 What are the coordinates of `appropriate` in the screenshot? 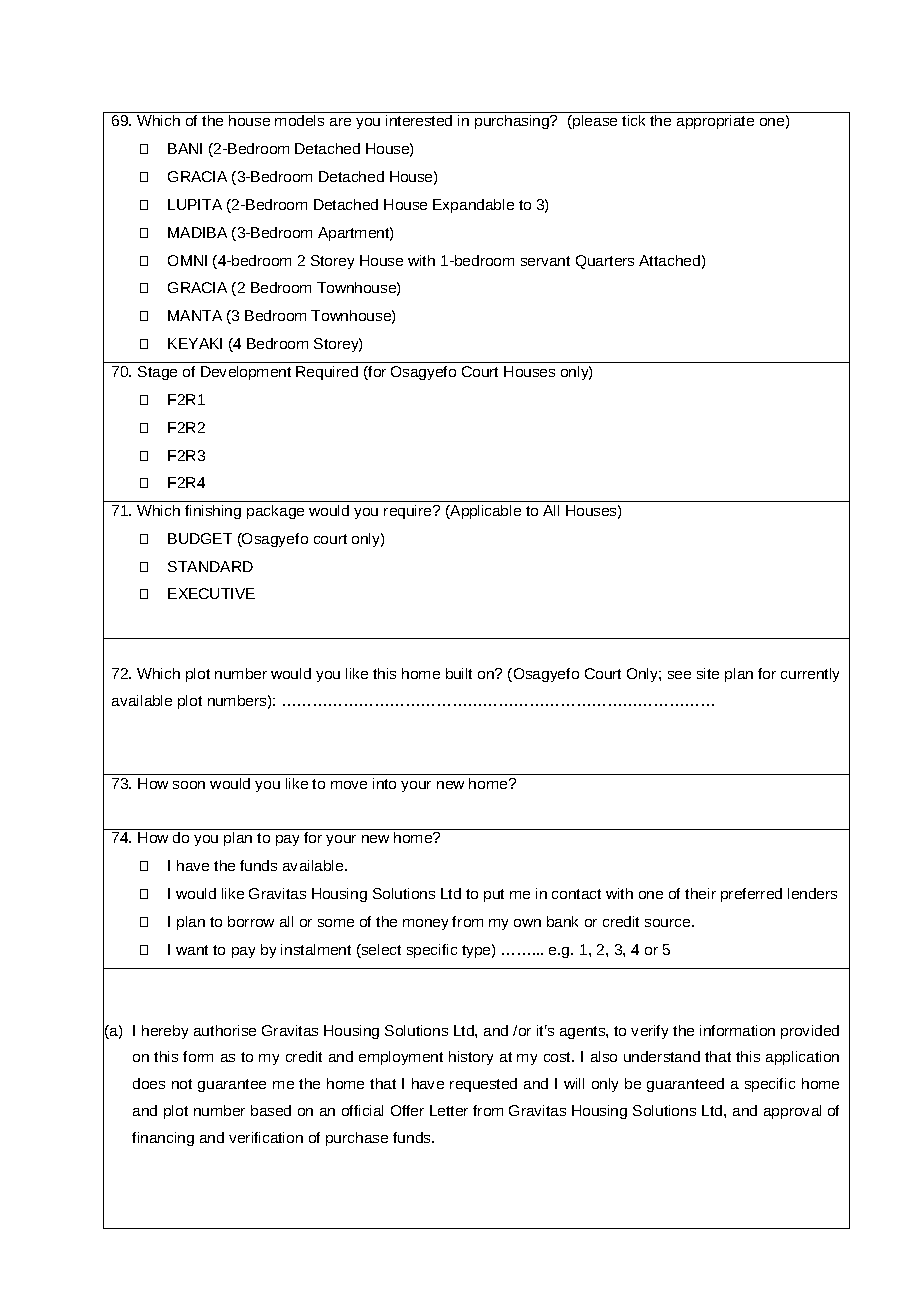 It's located at (715, 122).
